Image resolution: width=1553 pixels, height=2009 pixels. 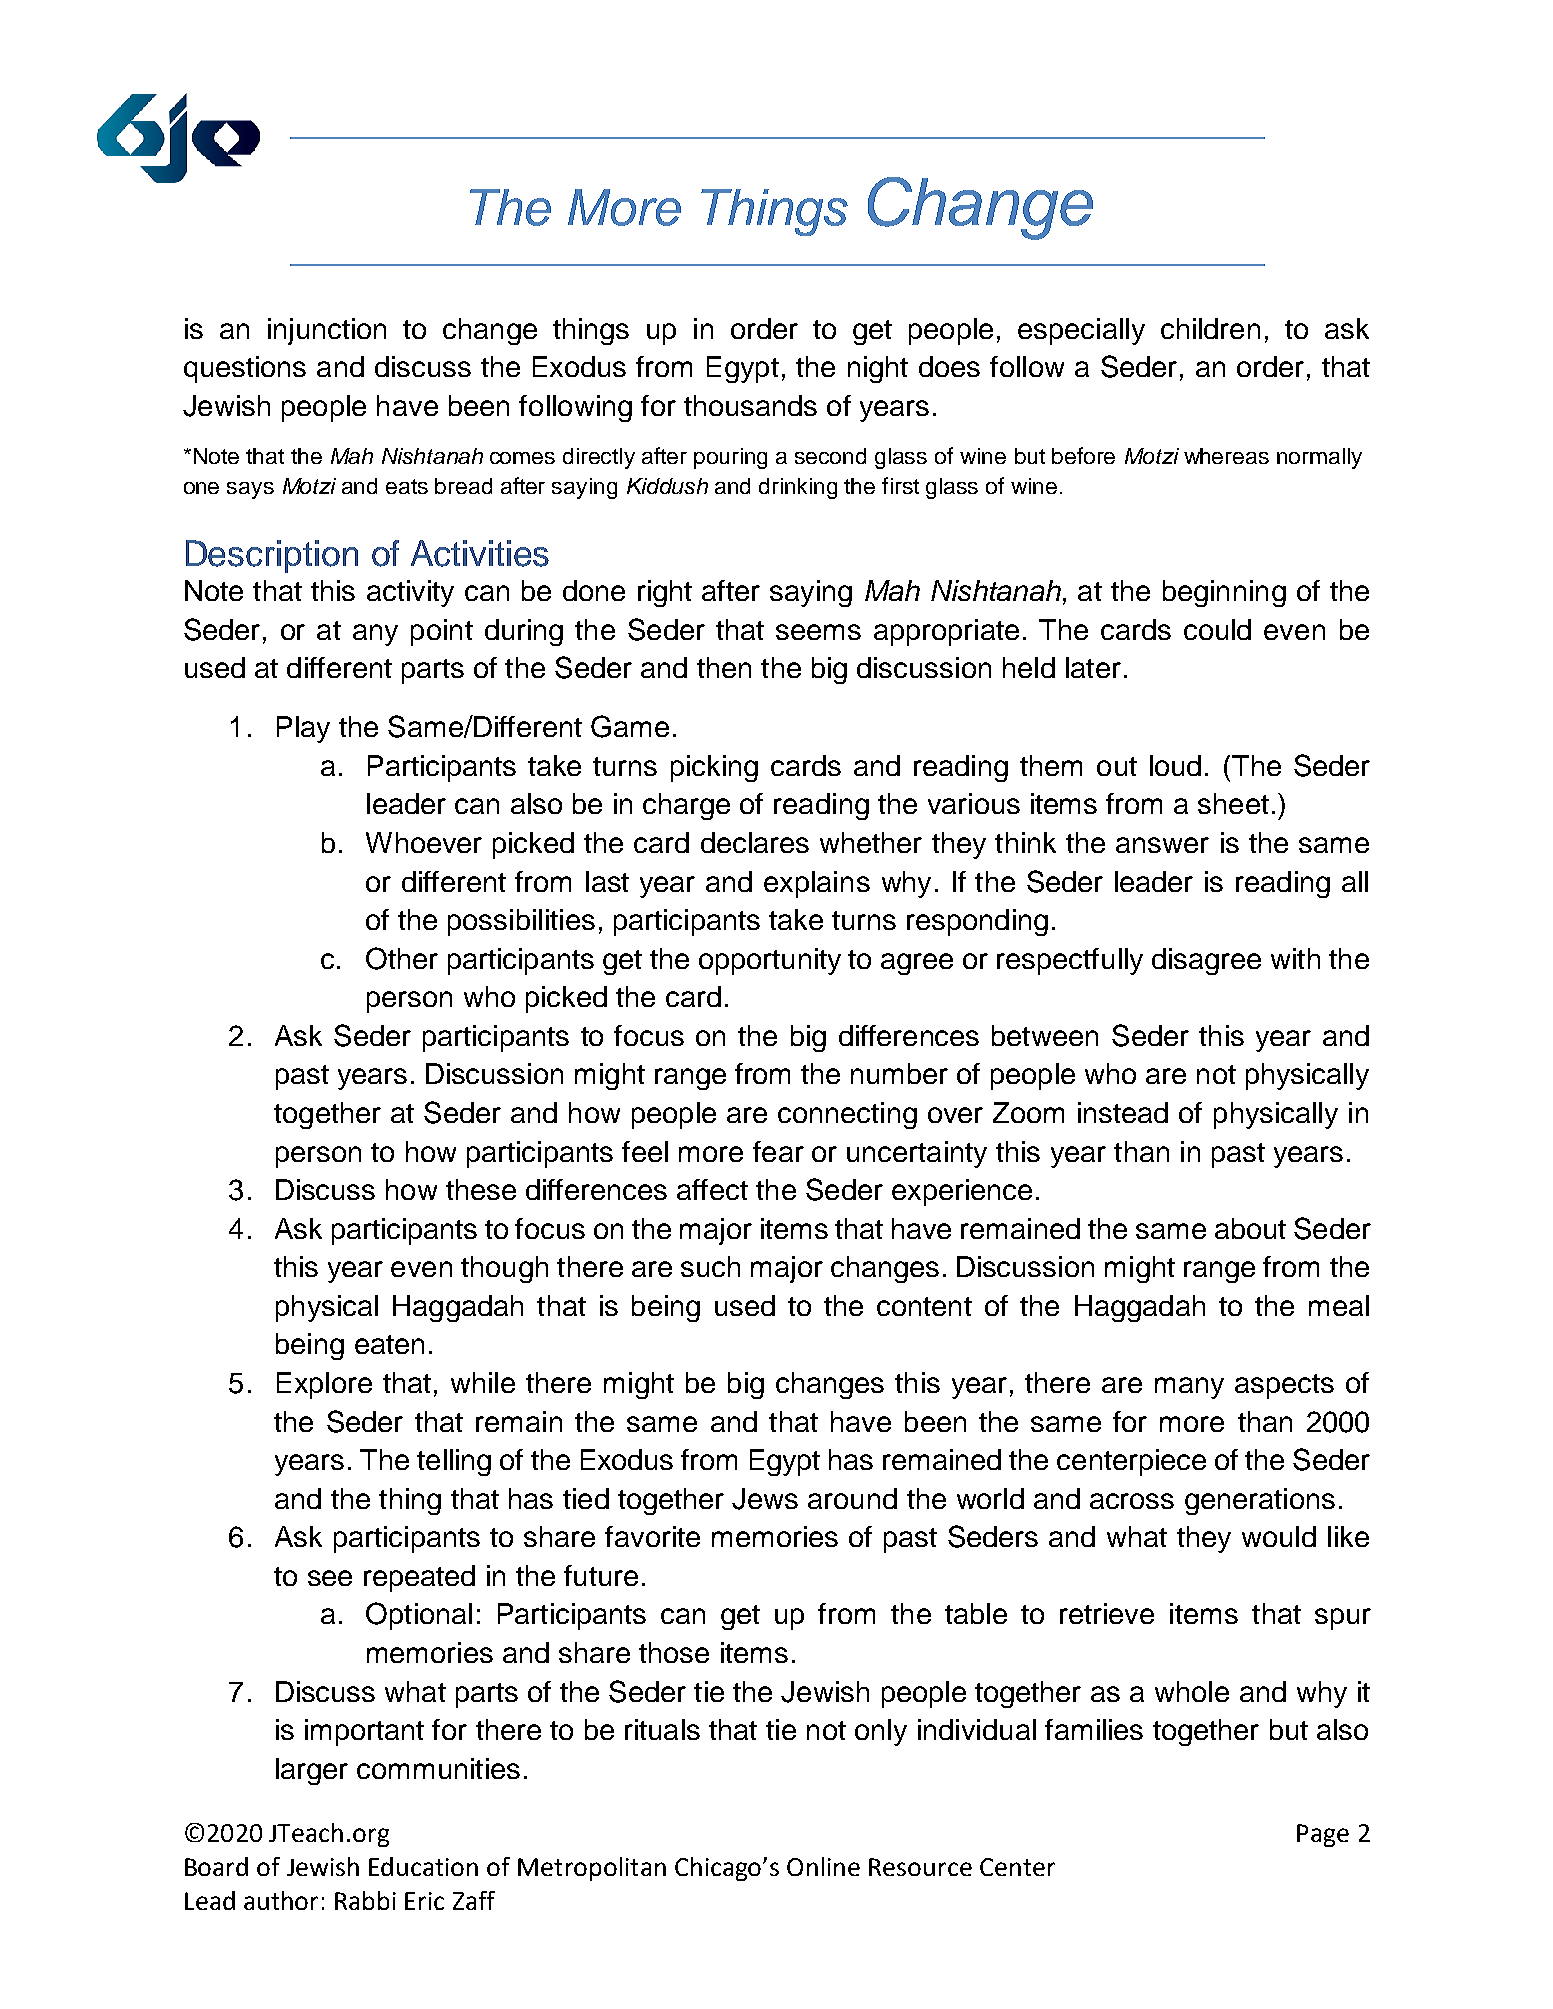 I want to click on Rabbi, so click(x=365, y=1900).
